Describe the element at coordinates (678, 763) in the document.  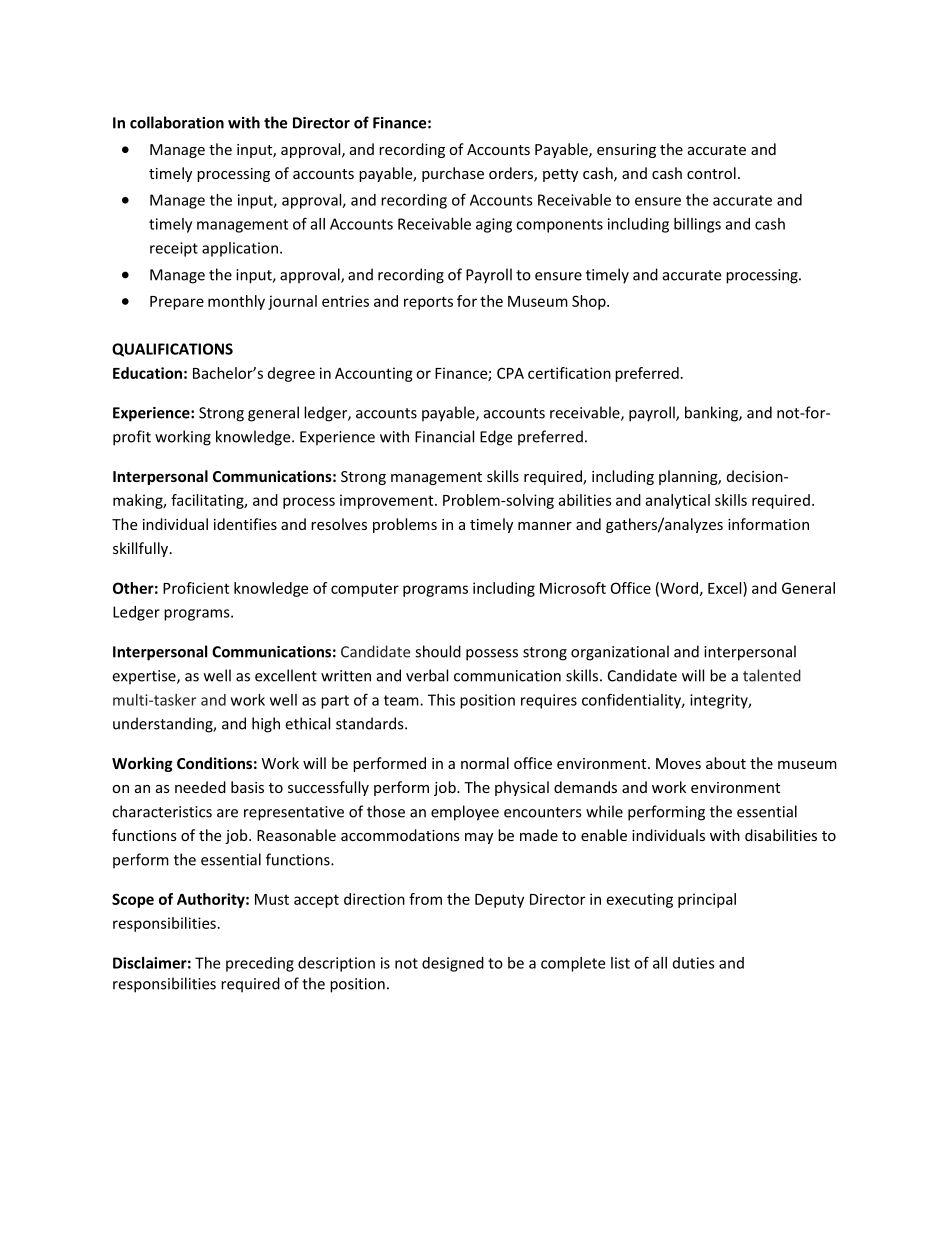
I see `Moves` at that location.
